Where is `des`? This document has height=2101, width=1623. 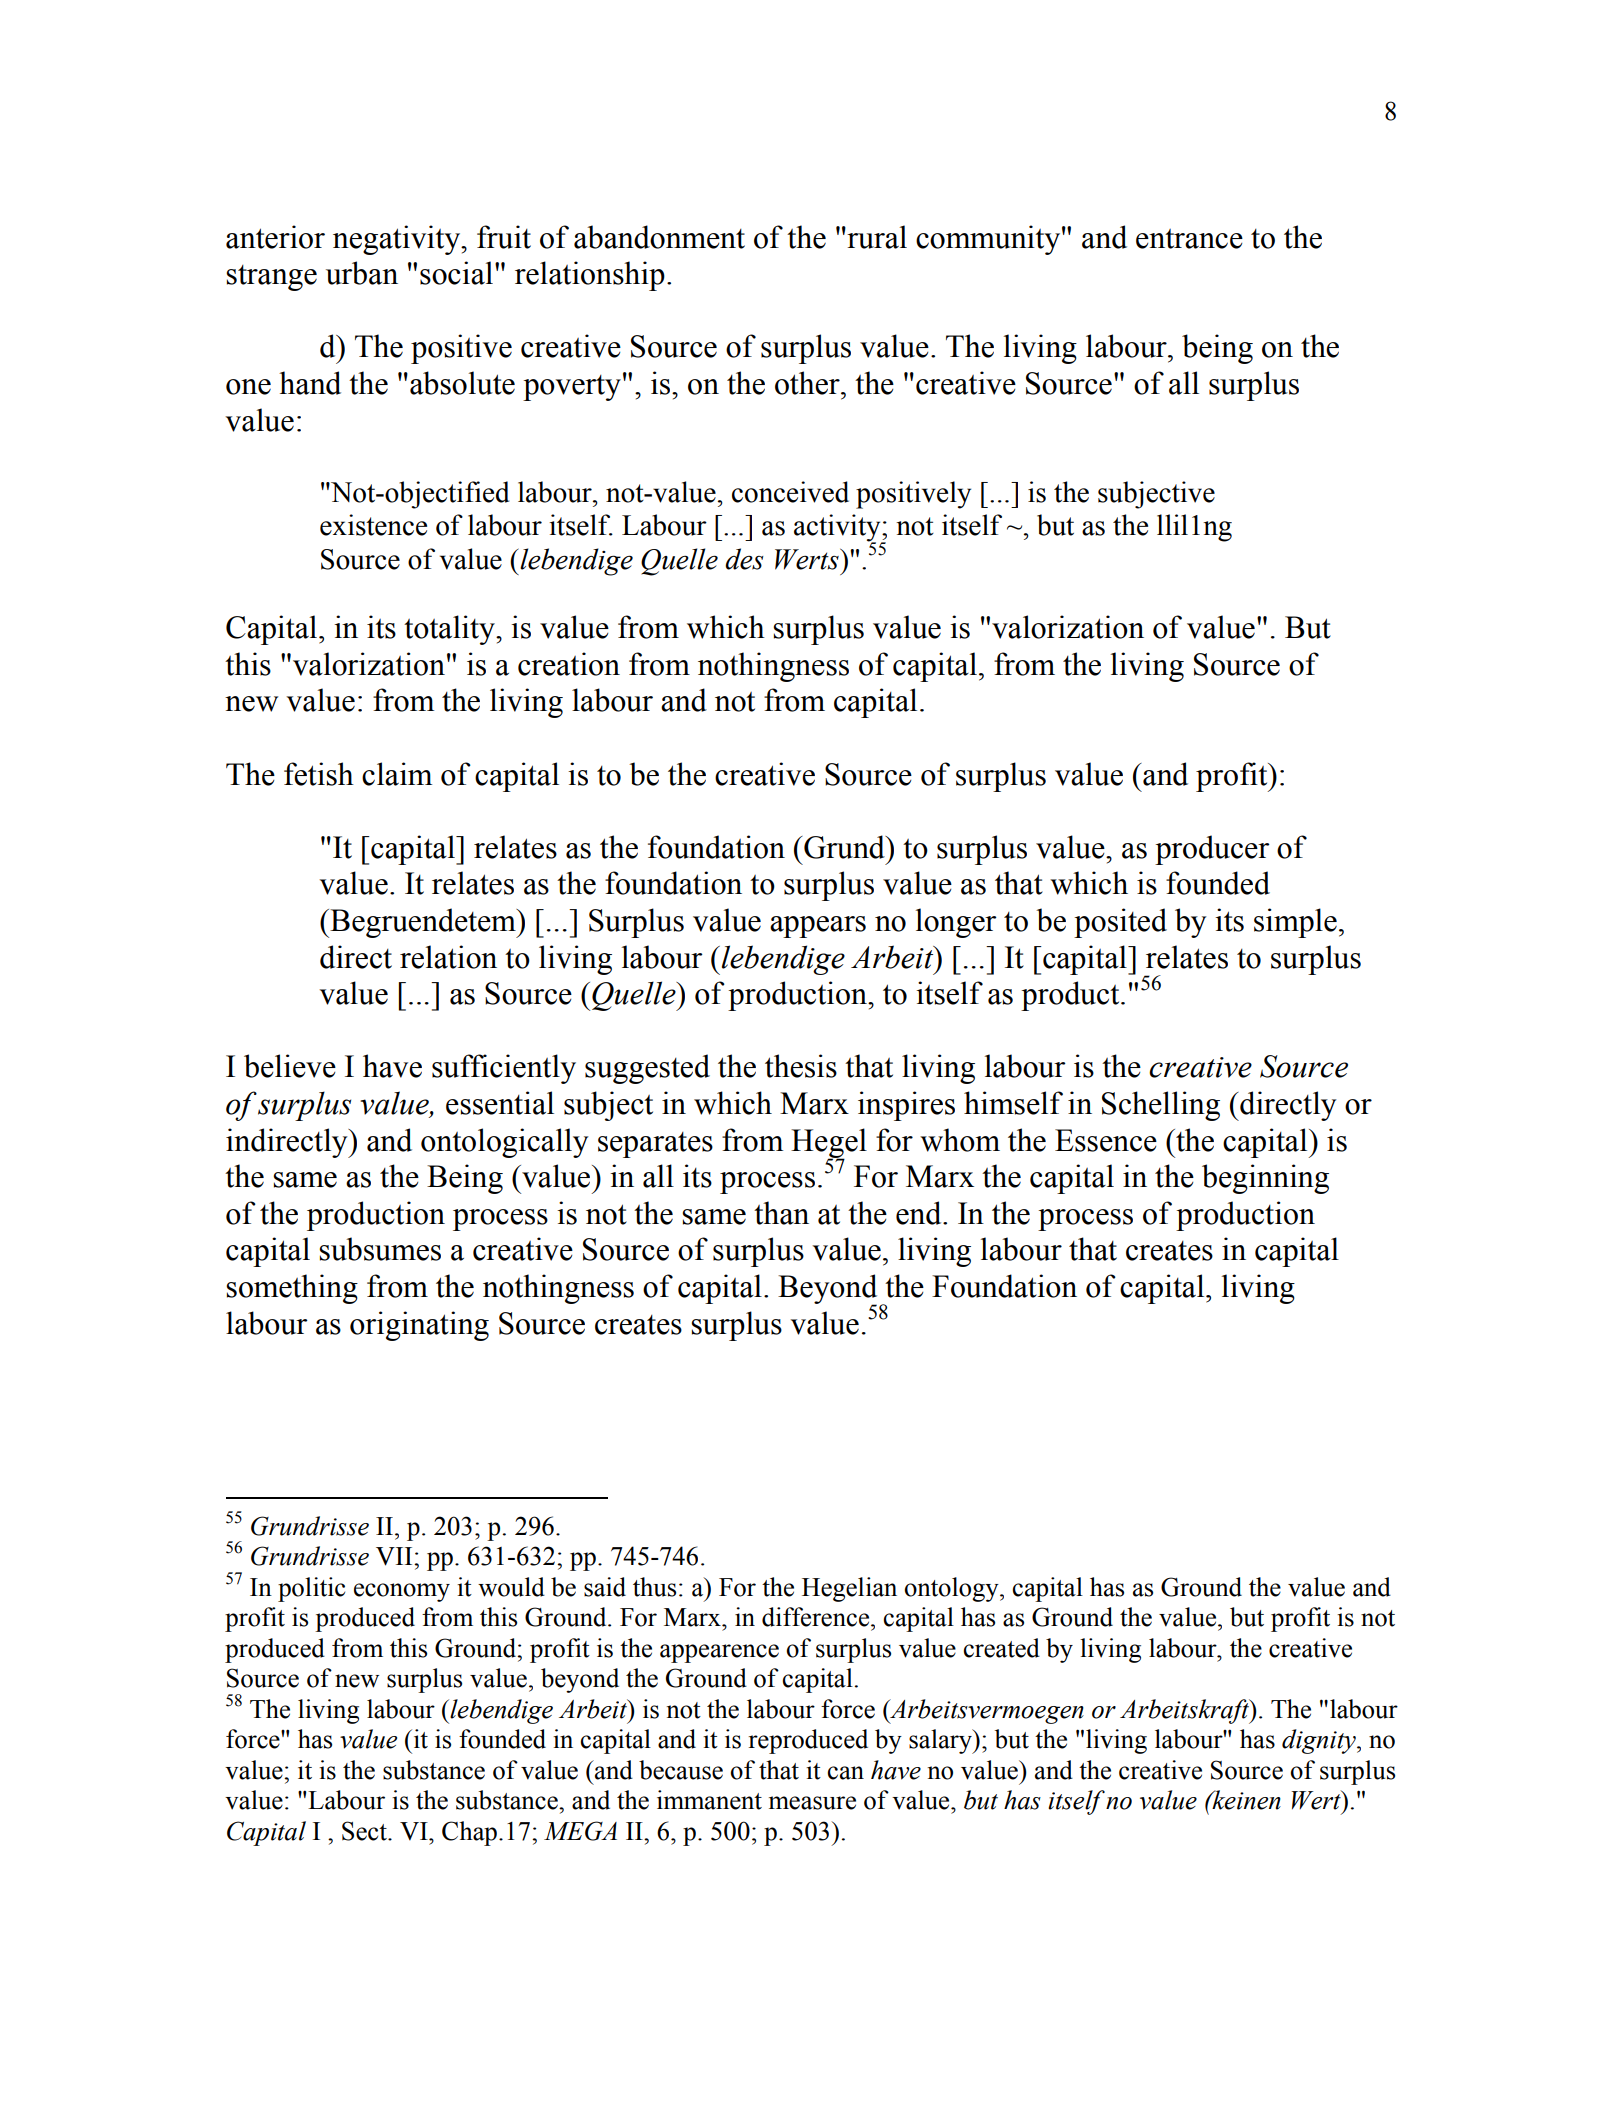 des is located at coordinates (744, 559).
